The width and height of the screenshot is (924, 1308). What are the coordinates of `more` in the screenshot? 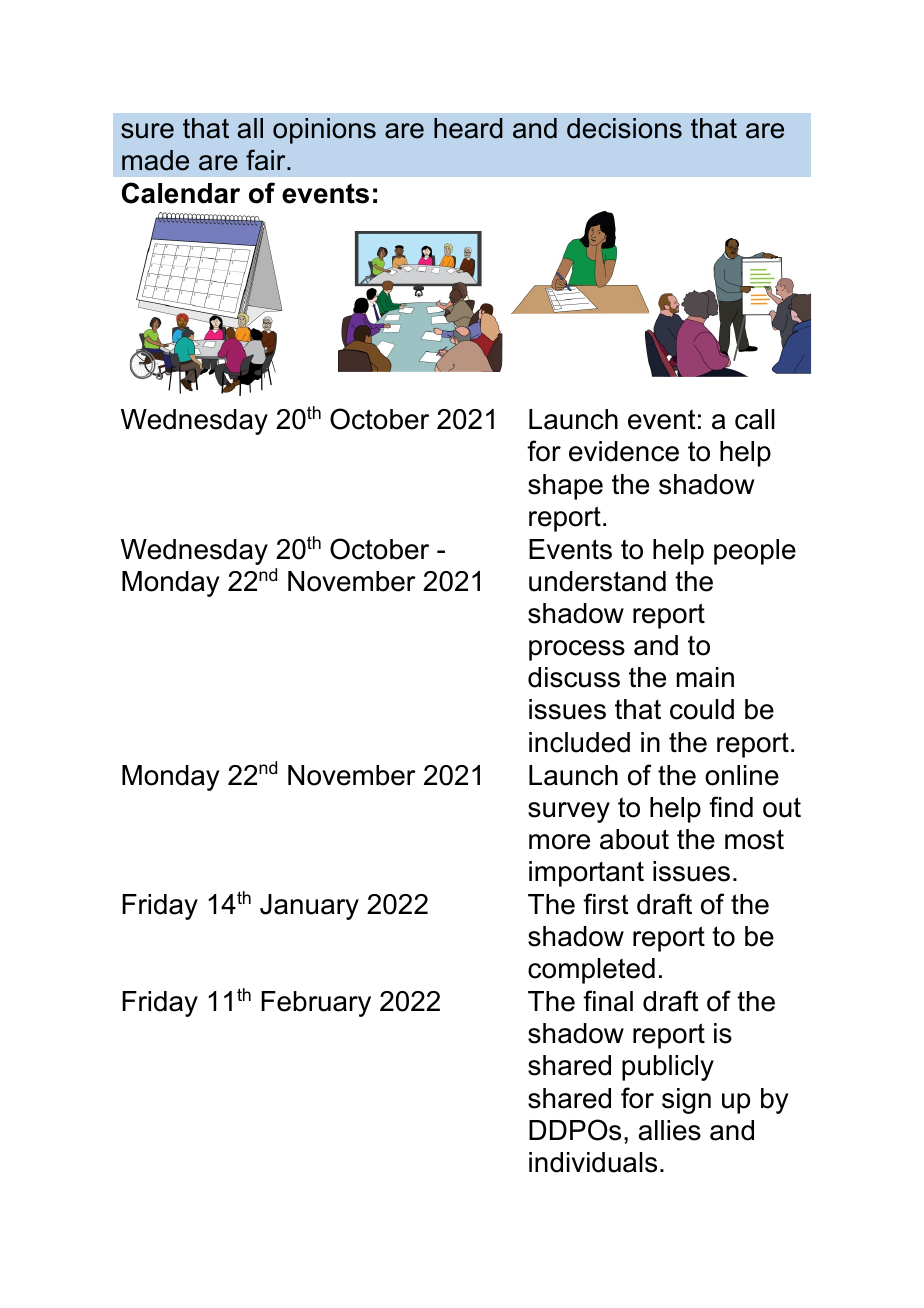 It's located at (559, 842).
